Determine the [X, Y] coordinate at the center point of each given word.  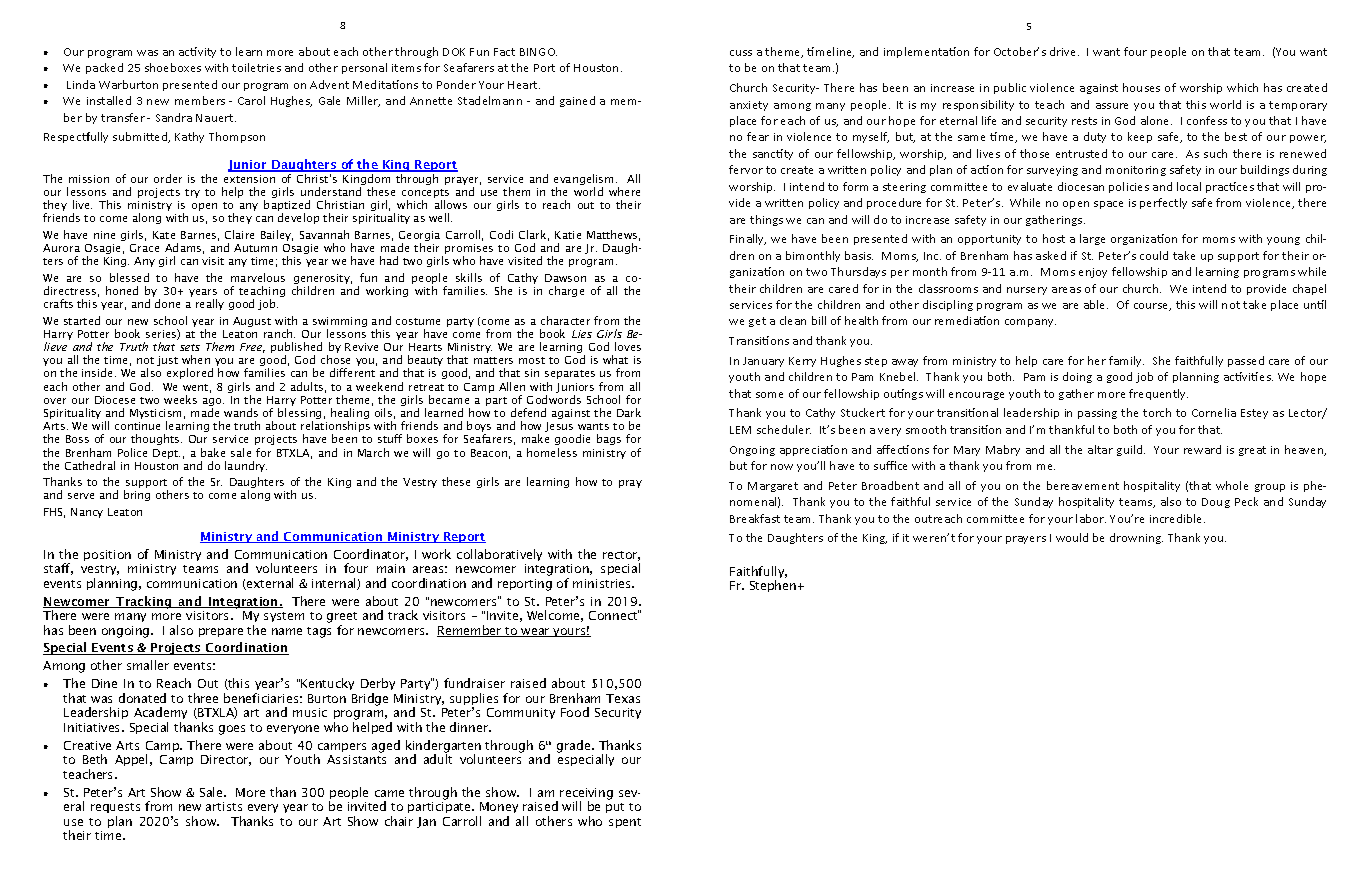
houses [1141, 87]
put [615, 808]
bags [609, 439]
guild [1131, 450]
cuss [741, 53]
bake [213, 452]
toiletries [256, 67]
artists [224, 806]
